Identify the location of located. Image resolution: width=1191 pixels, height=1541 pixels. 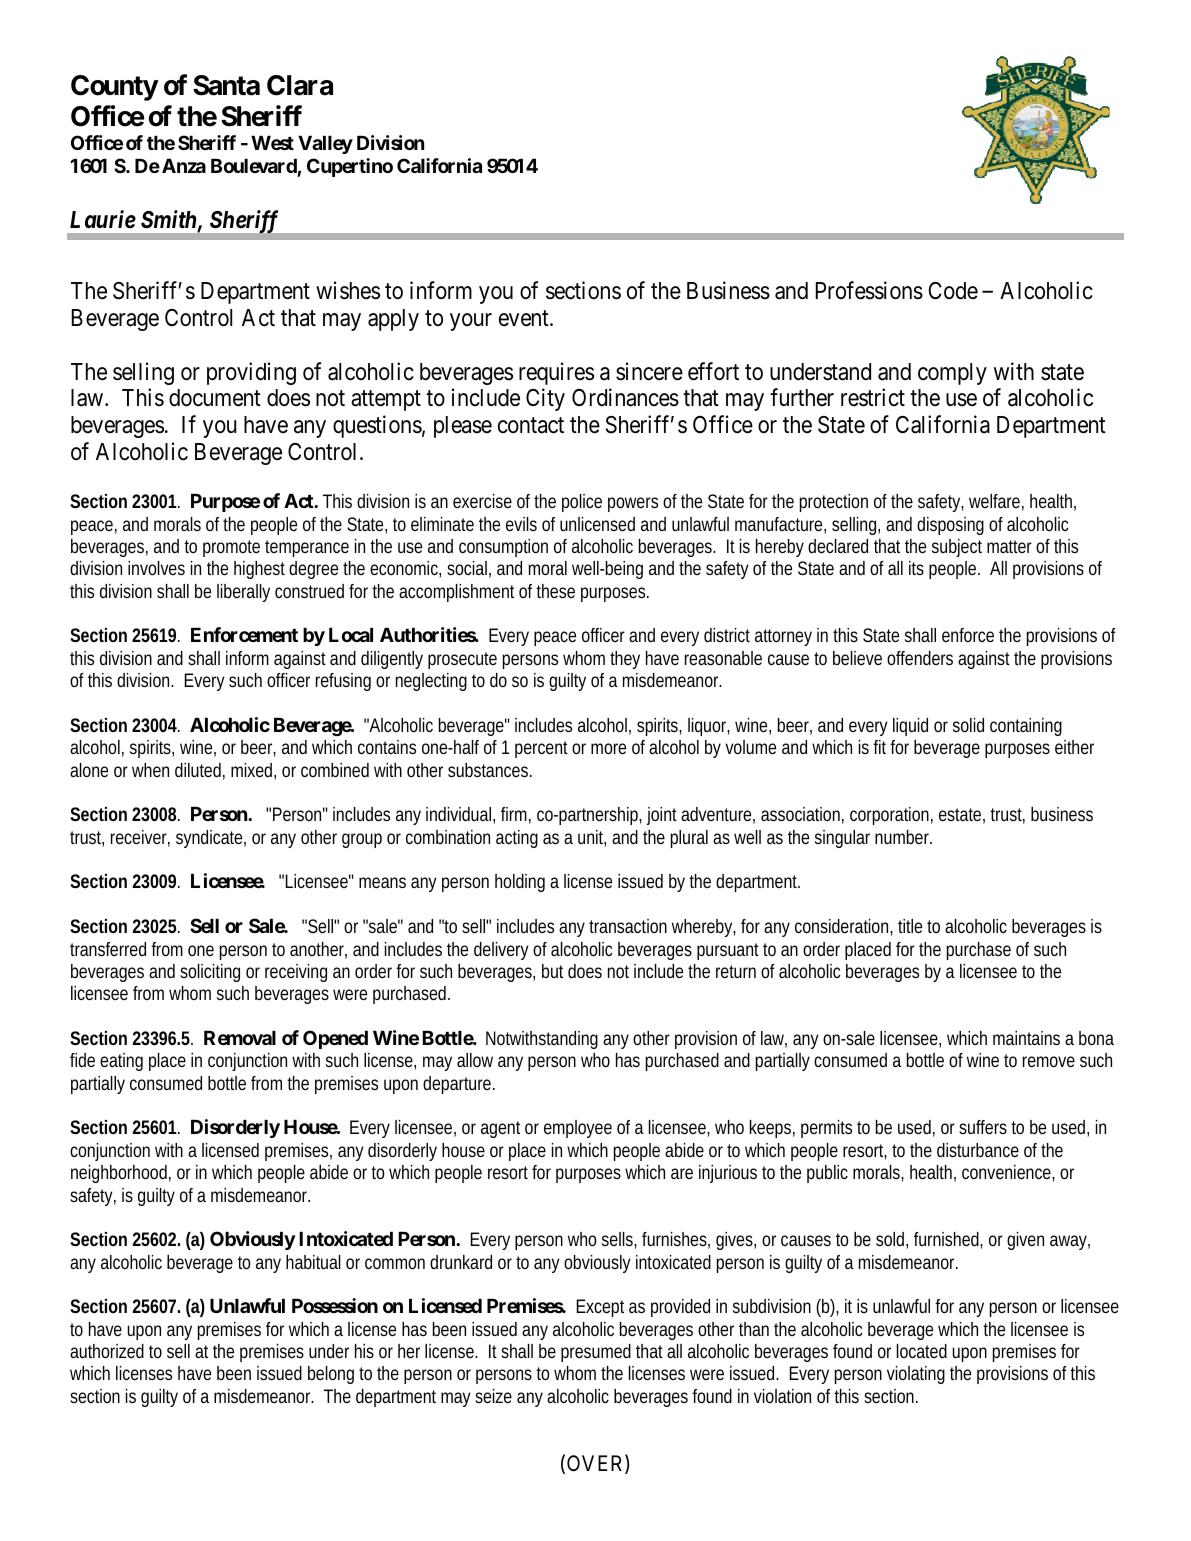
(922, 1351).
